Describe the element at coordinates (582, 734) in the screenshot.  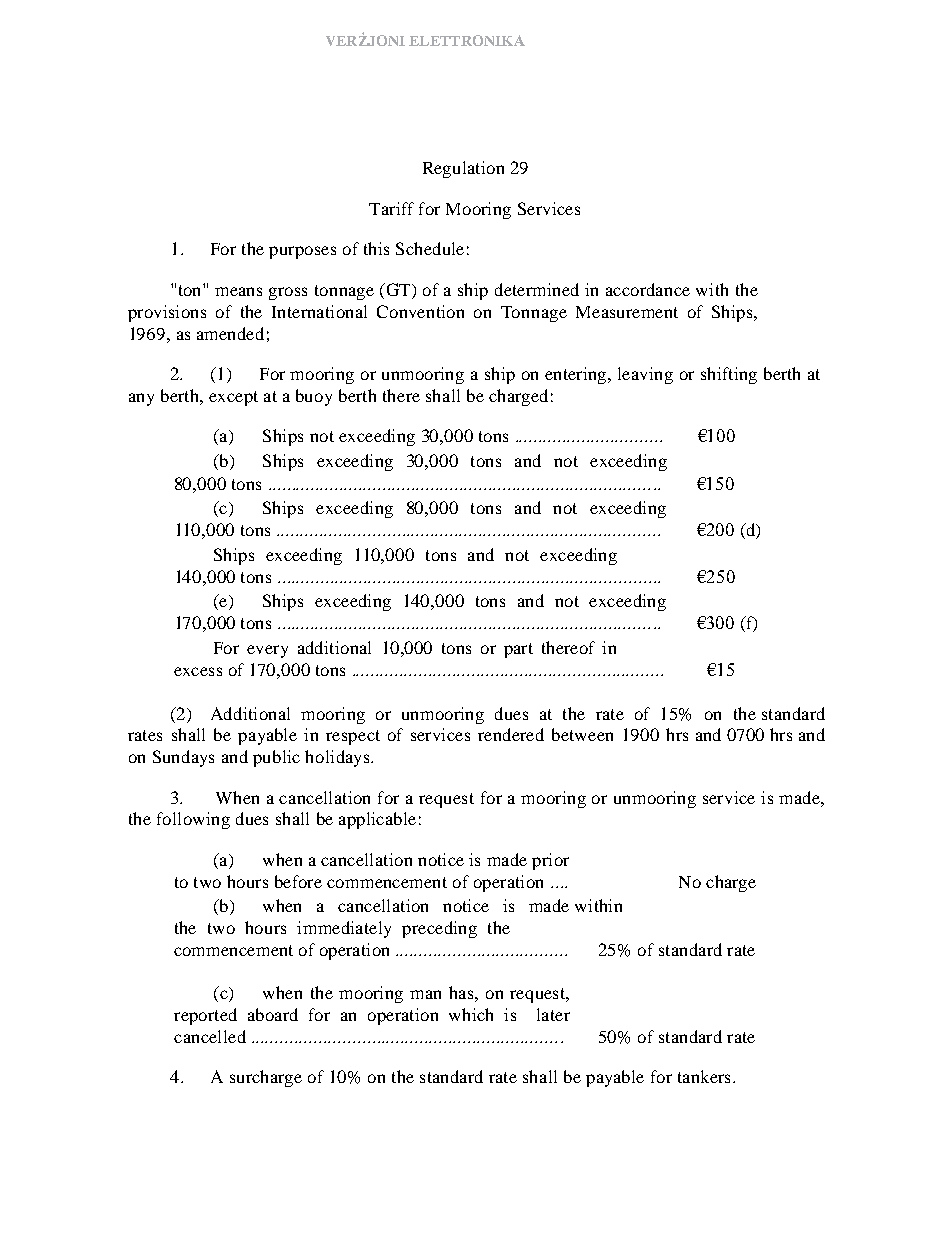
I see `between` at that location.
